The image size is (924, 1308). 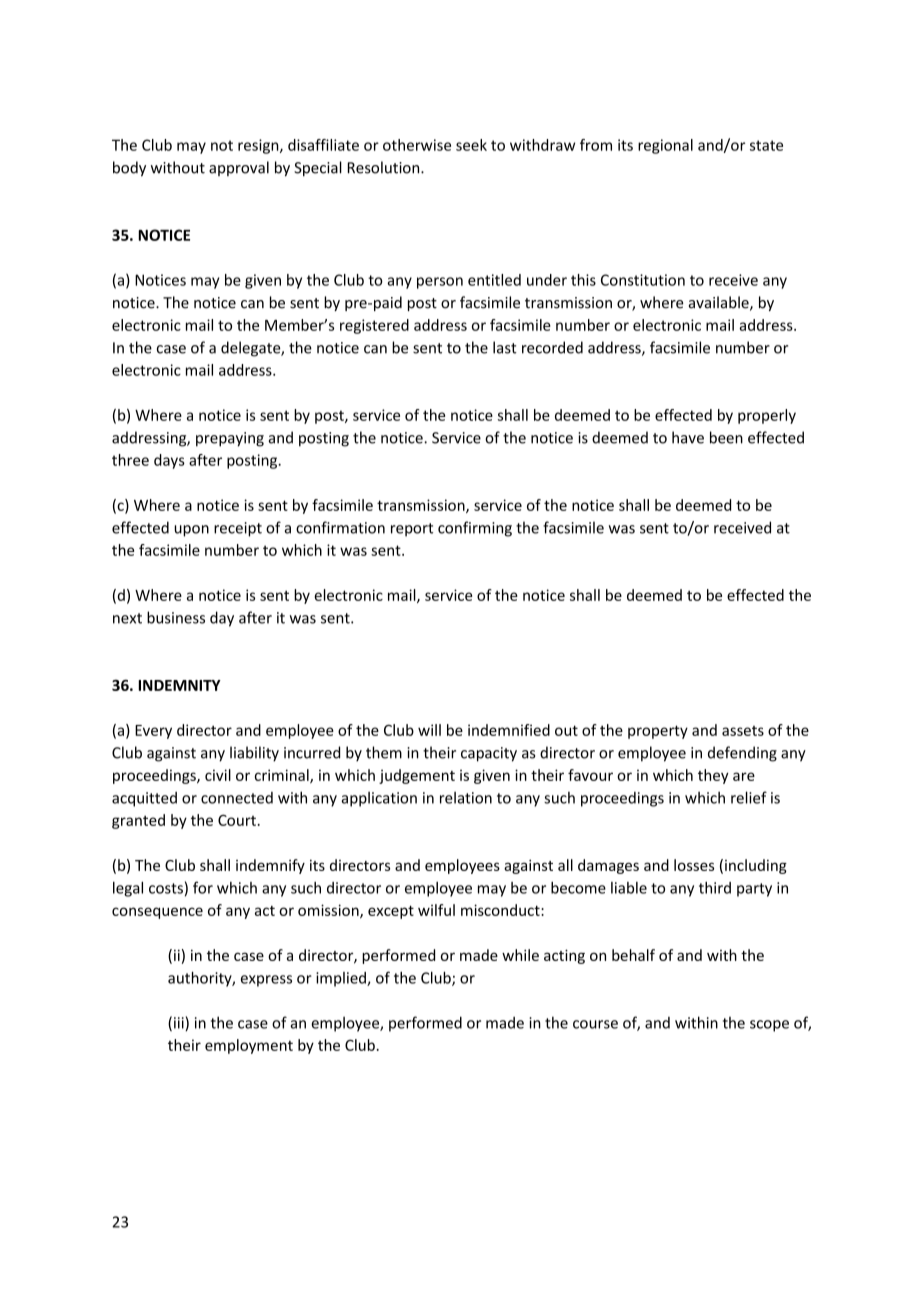 I want to click on approval, so click(x=239, y=168).
